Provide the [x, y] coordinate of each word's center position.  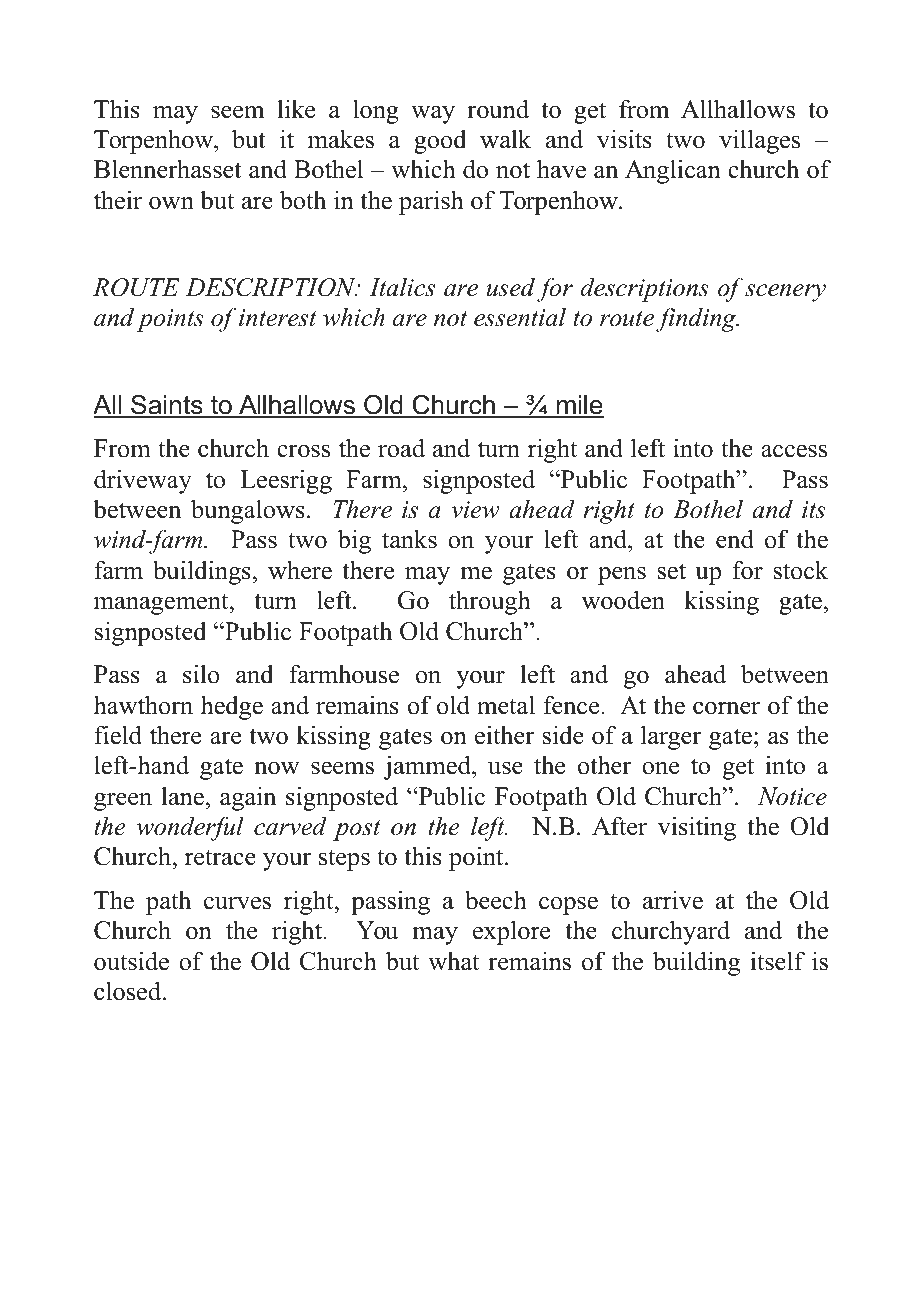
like [296, 109]
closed [129, 991]
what [453, 961]
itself [777, 961]
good [440, 142]
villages [759, 141]
